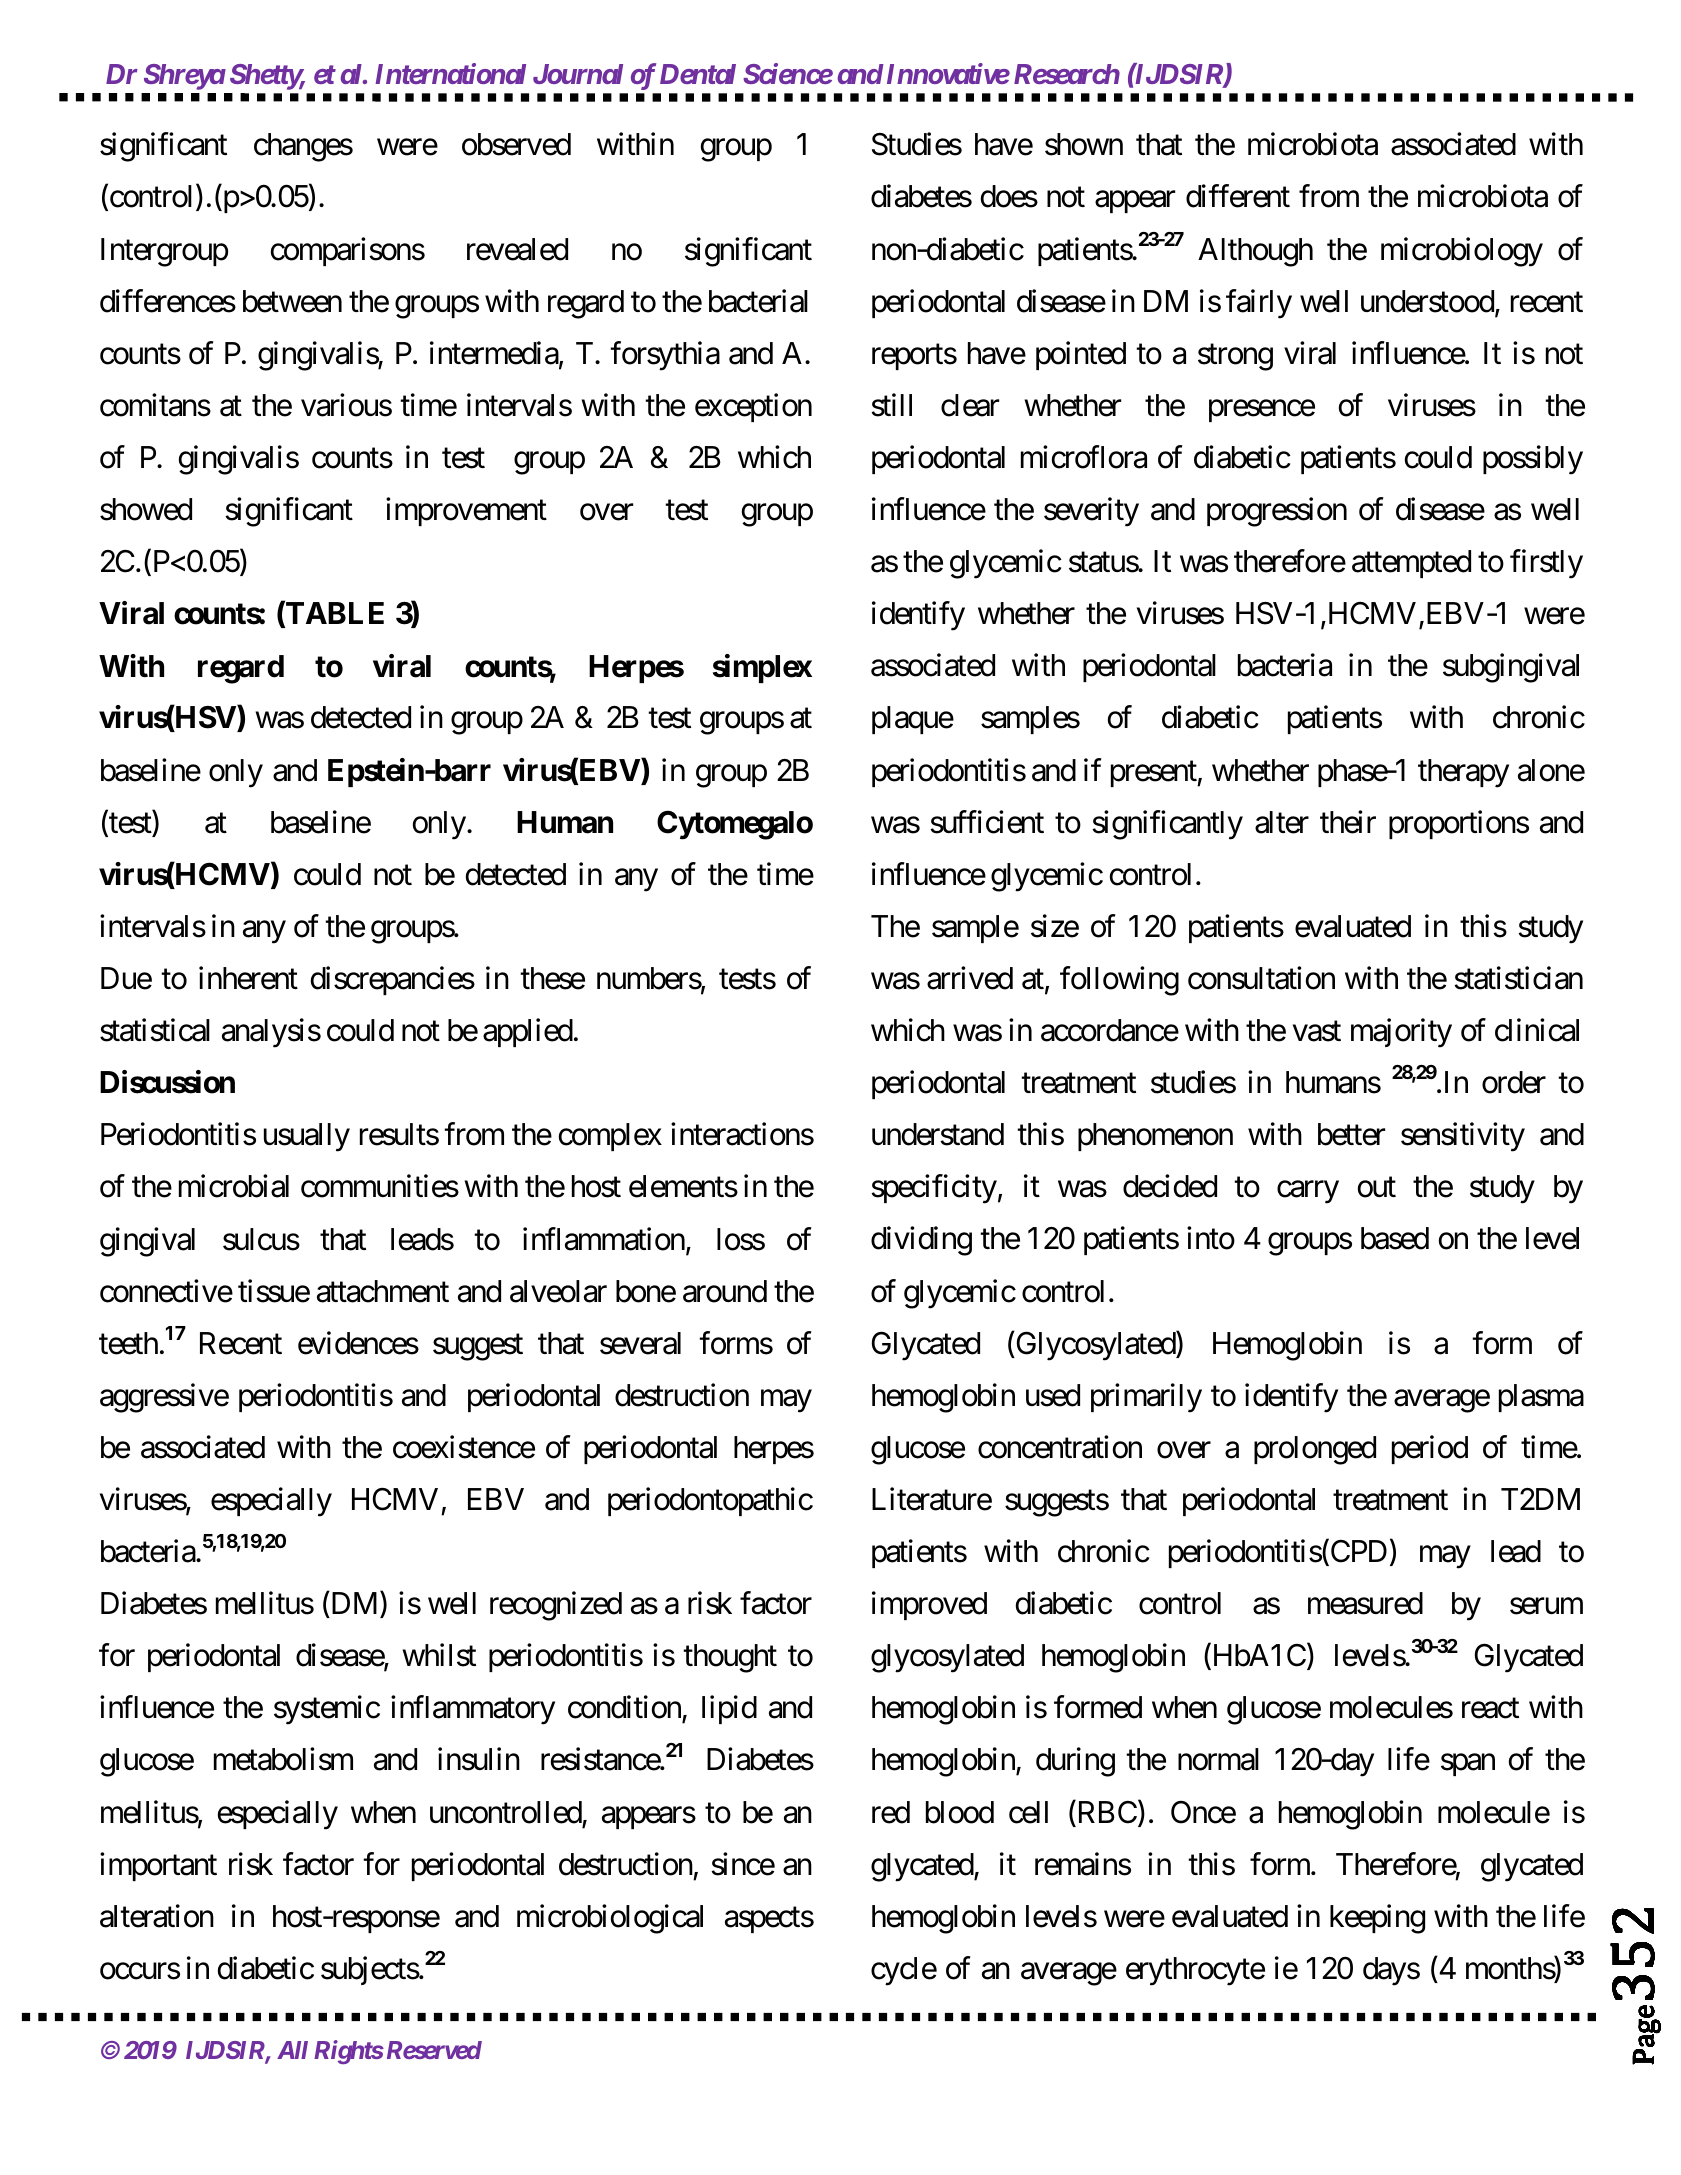 This document has height=2175, width=1681. Describe the element at coordinates (960, 1812) in the document. I see `blood` at that location.
